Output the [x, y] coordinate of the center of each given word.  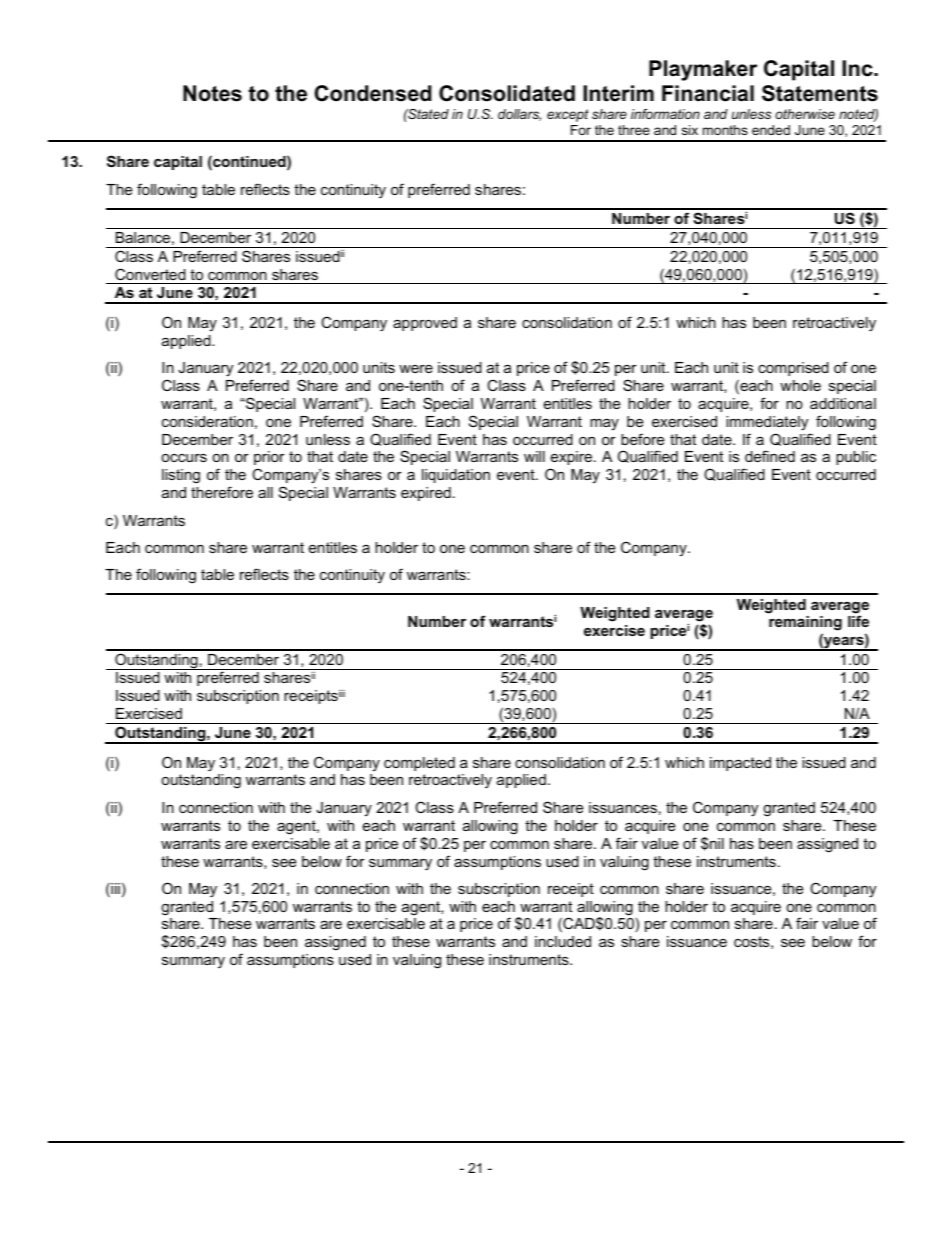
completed [419, 764]
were [416, 369]
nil [716, 843]
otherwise [805, 114]
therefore [222, 492]
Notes [212, 93]
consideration [207, 421]
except [568, 115]
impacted [740, 764]
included [563, 941]
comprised [793, 369]
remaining [805, 625]
